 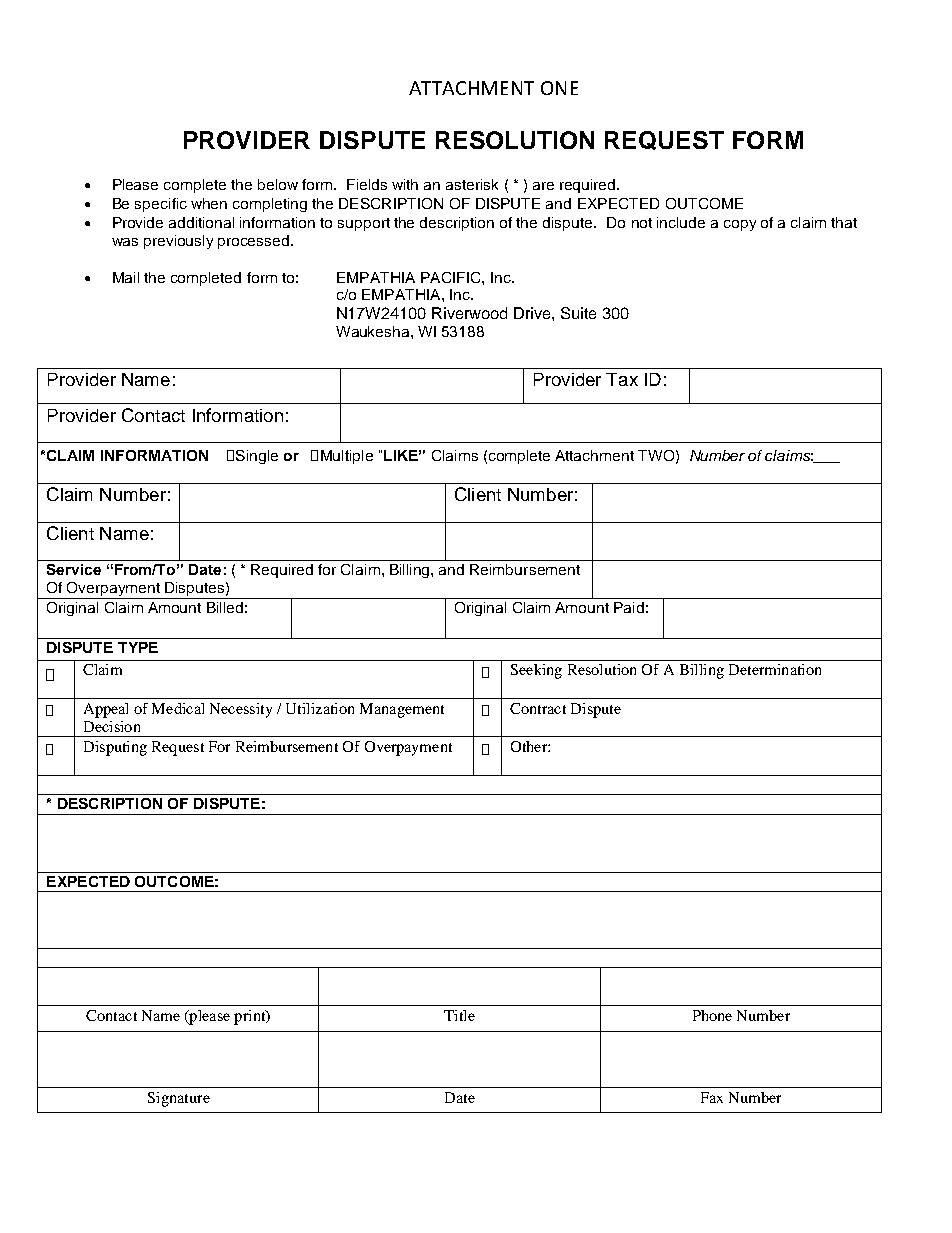 What do you see at coordinates (179, 1099) in the page?
I see `Signature` at bounding box center [179, 1099].
